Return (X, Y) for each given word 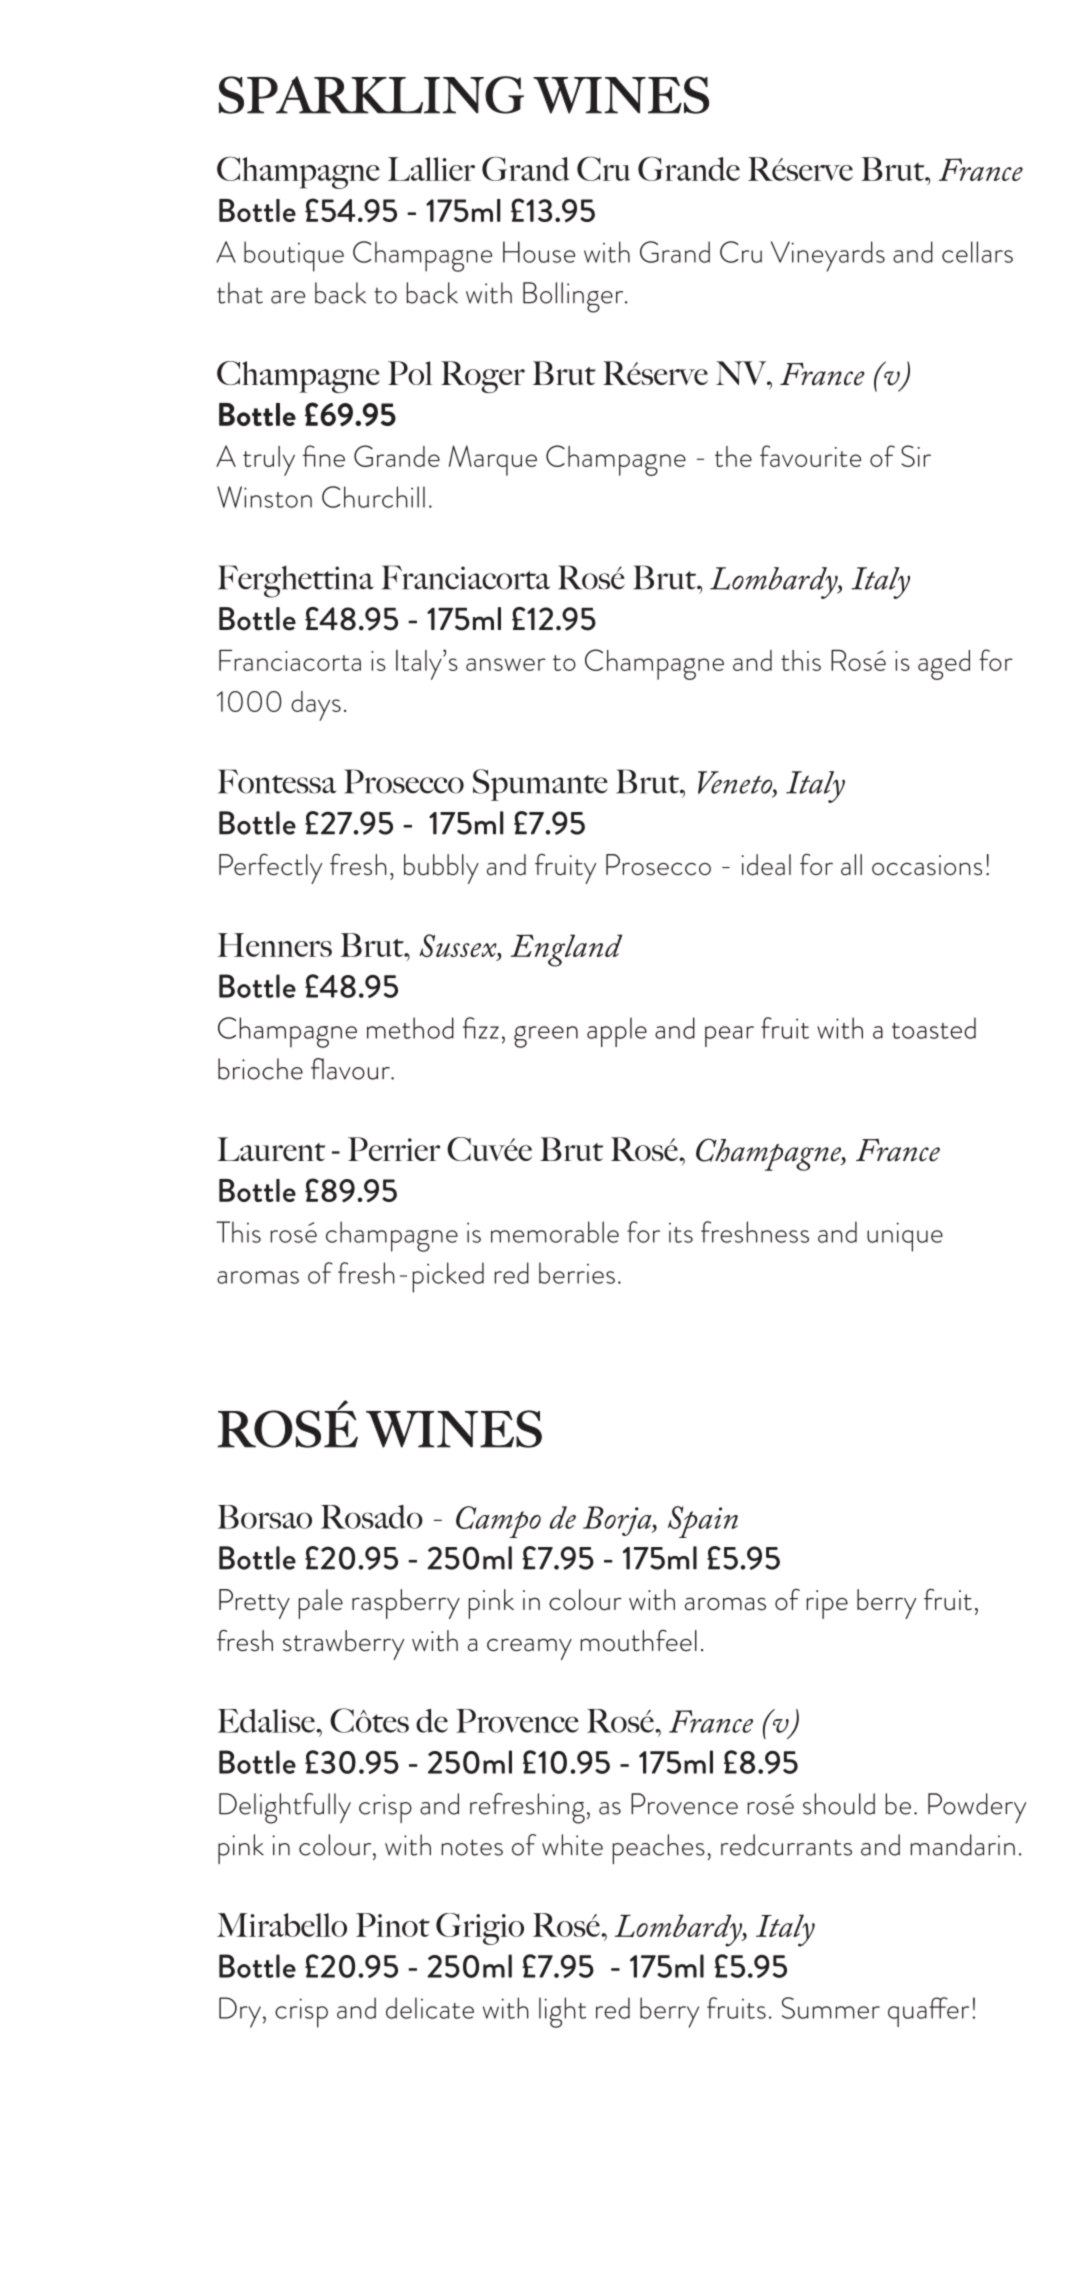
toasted (934, 1028)
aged (944, 665)
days (316, 706)
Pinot (393, 1925)
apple (617, 1032)
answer (506, 664)
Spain (703, 1522)
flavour (351, 1069)
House (539, 252)
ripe (827, 1604)
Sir (916, 456)
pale (320, 1604)
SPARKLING (371, 95)
